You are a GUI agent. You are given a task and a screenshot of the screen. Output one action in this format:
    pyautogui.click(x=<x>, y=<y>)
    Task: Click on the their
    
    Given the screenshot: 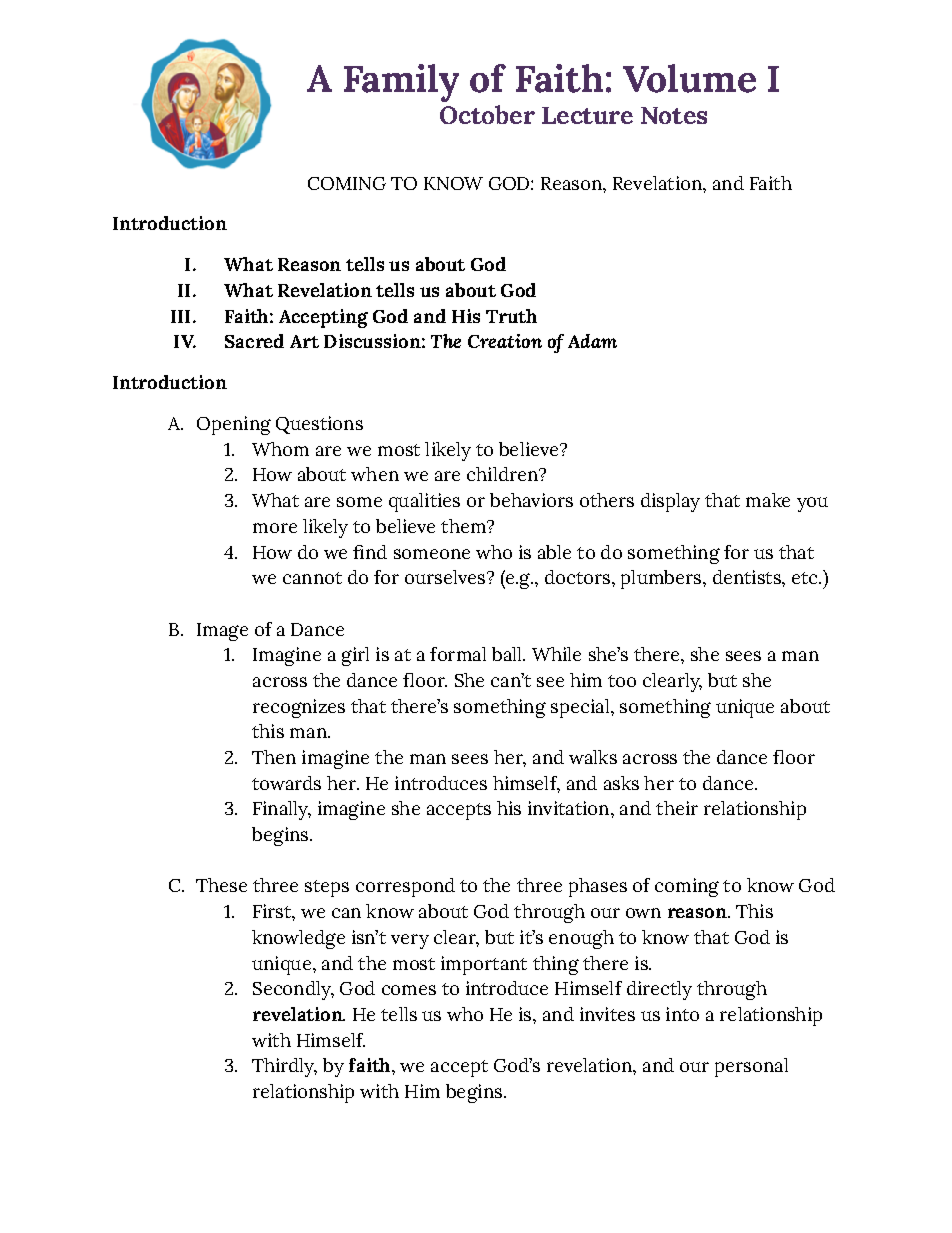 What is the action you would take?
    pyautogui.click(x=677, y=808)
